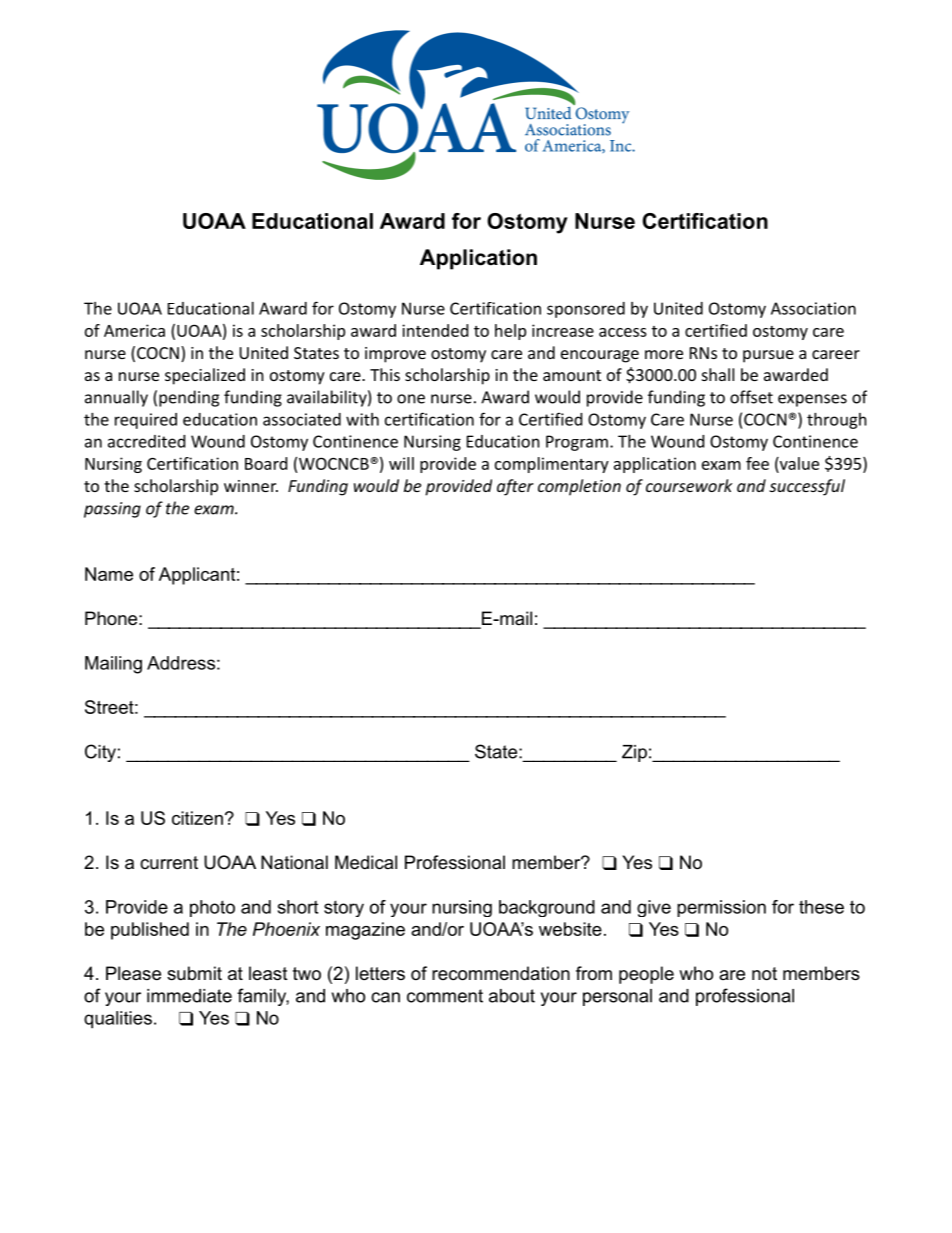 The image size is (952, 1233). What do you see at coordinates (445, 996) in the page?
I see `comment` at bounding box center [445, 996].
